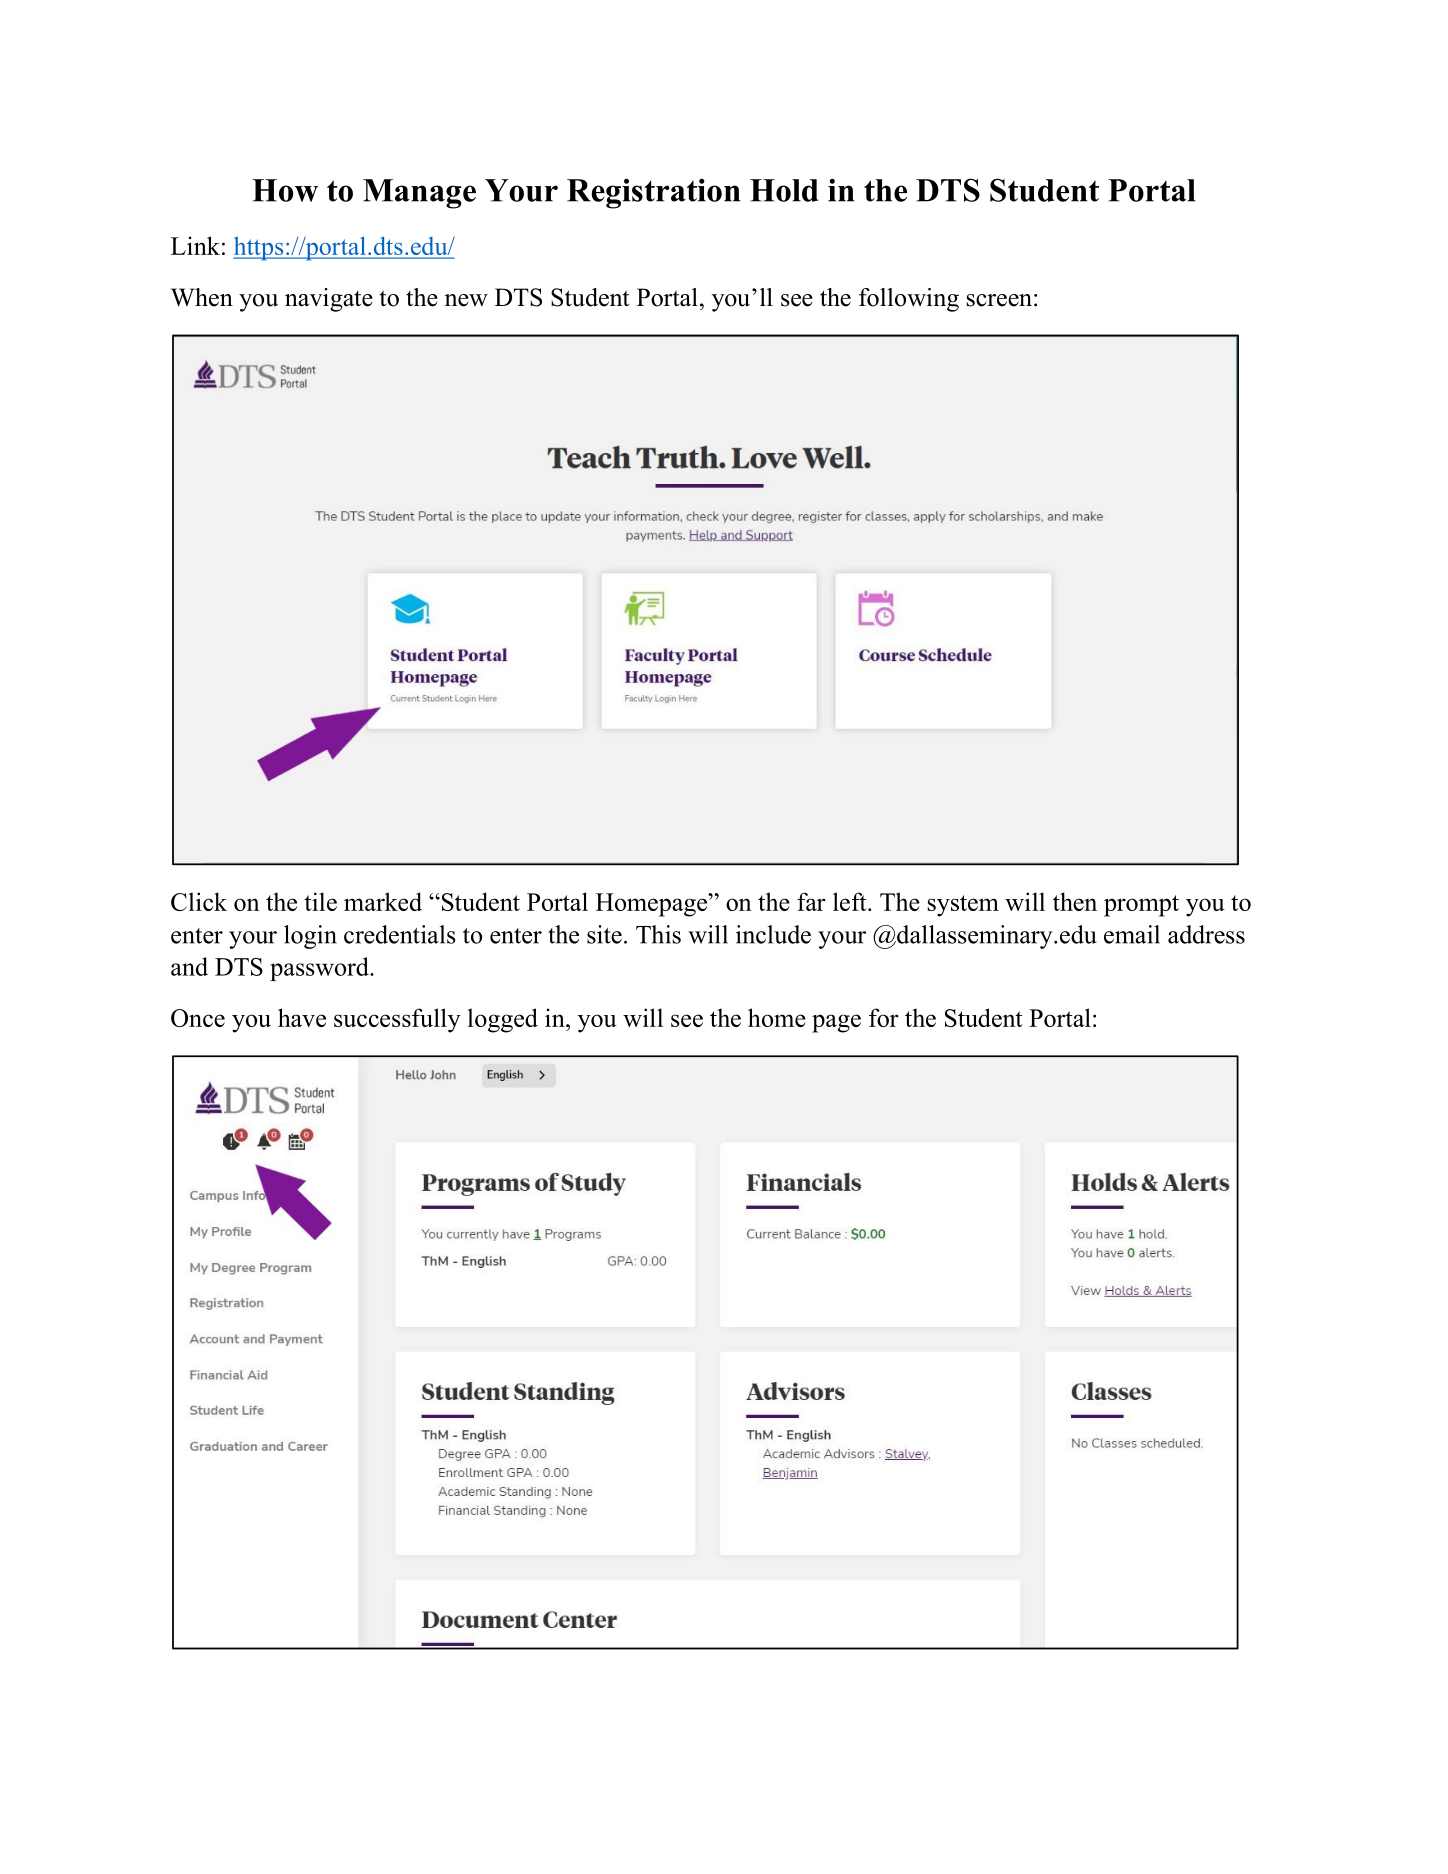 This screenshot has width=1448, height=1874. Describe the element at coordinates (285, 190) in the screenshot. I see `How` at that location.
